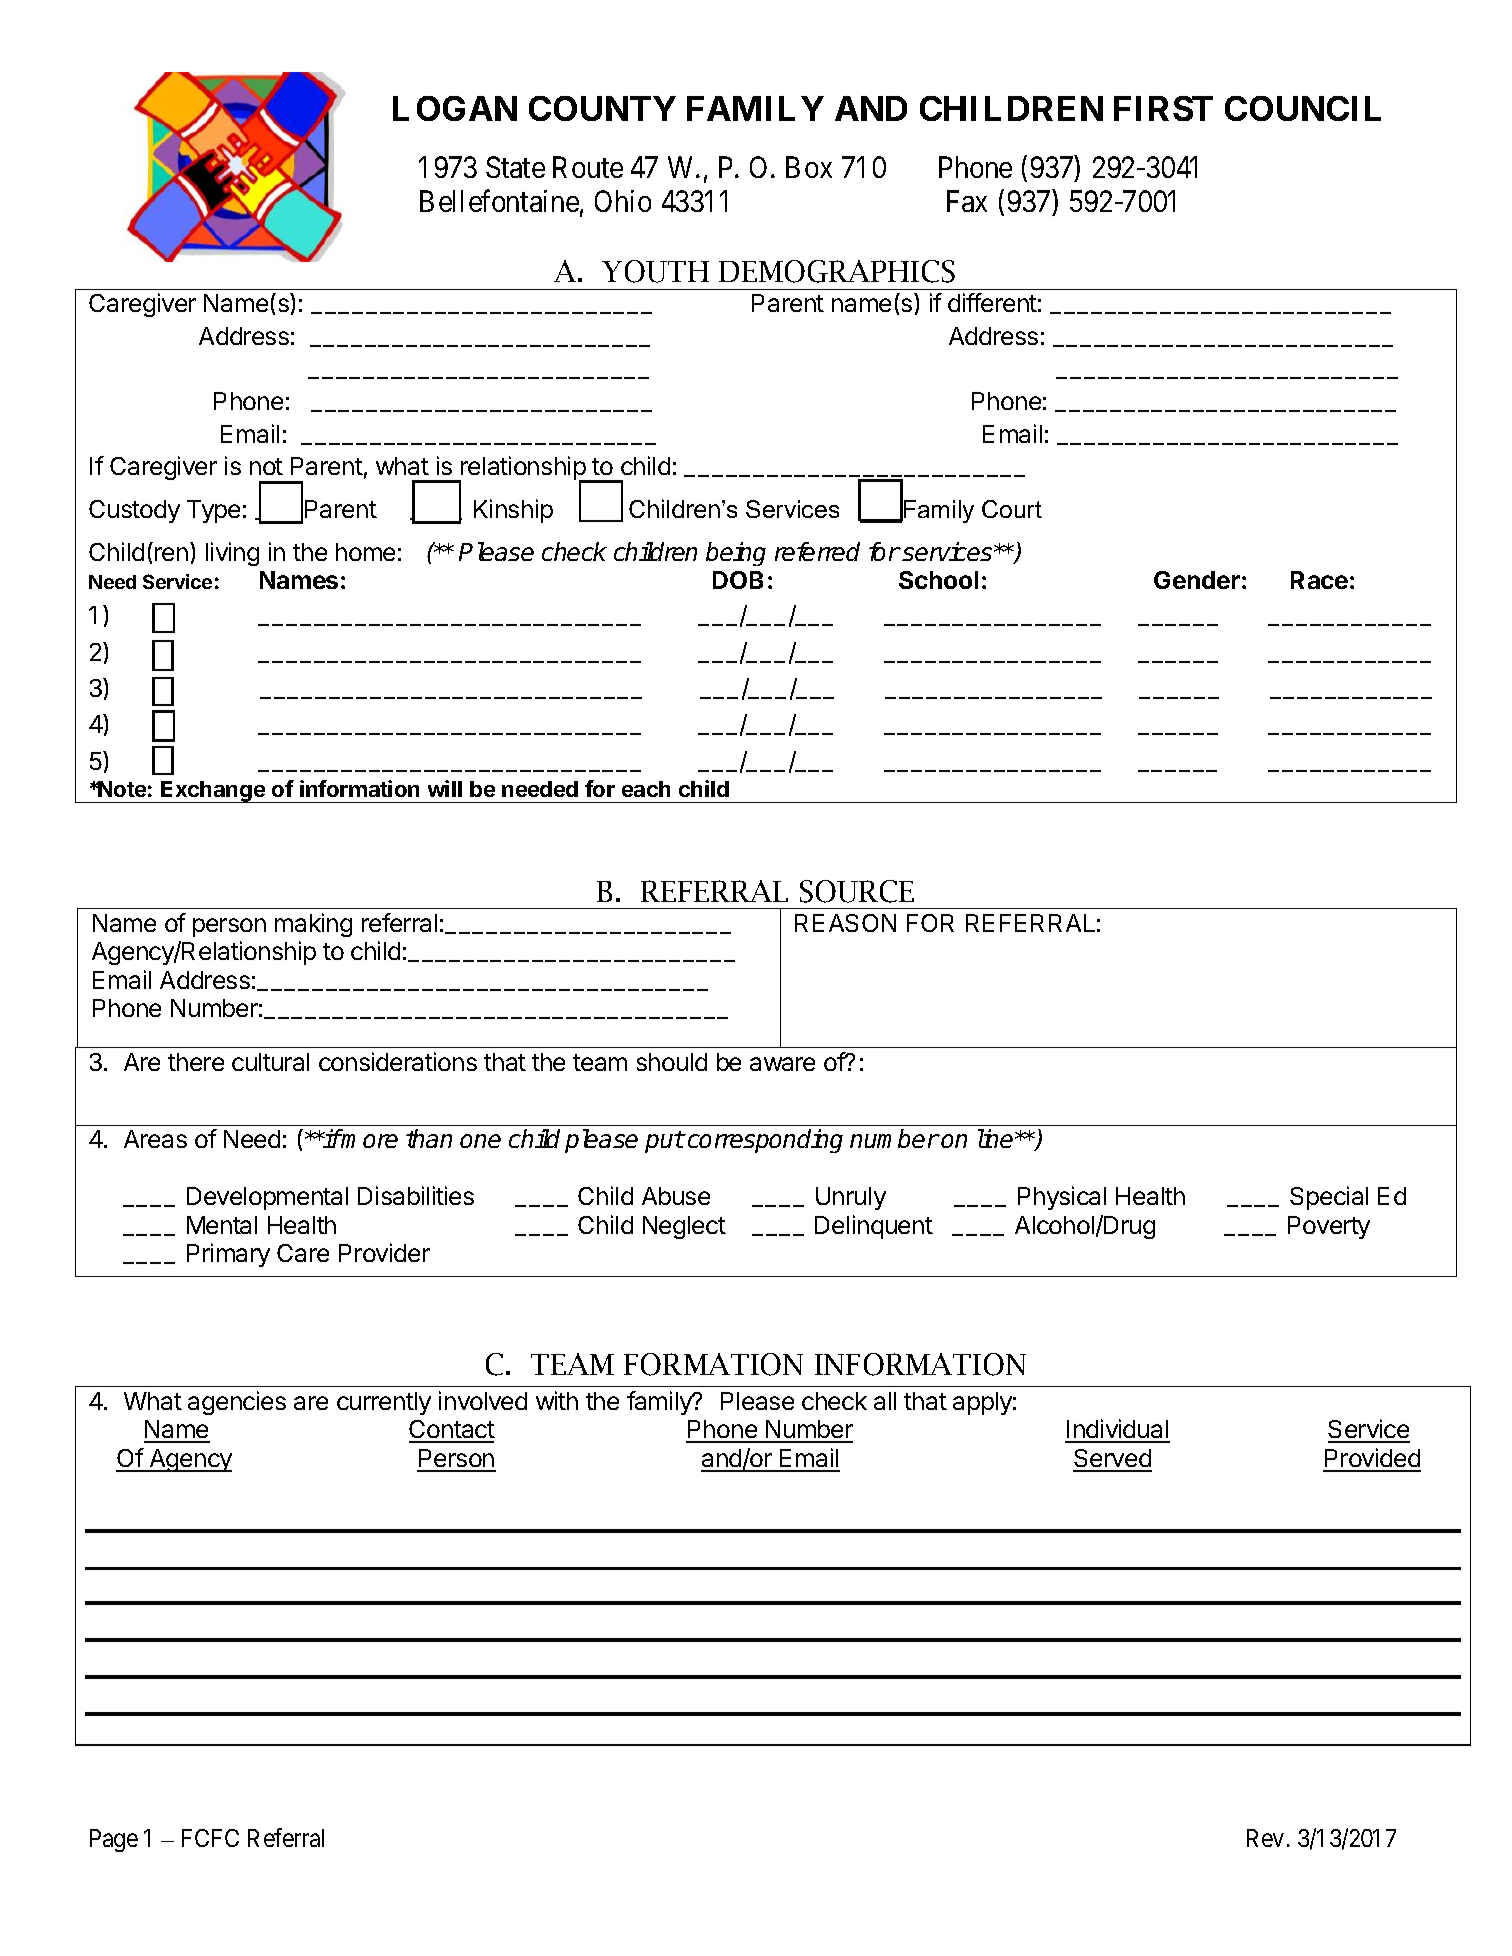  What do you see at coordinates (1163, 108) in the screenshot?
I see `FIRST` at bounding box center [1163, 108].
